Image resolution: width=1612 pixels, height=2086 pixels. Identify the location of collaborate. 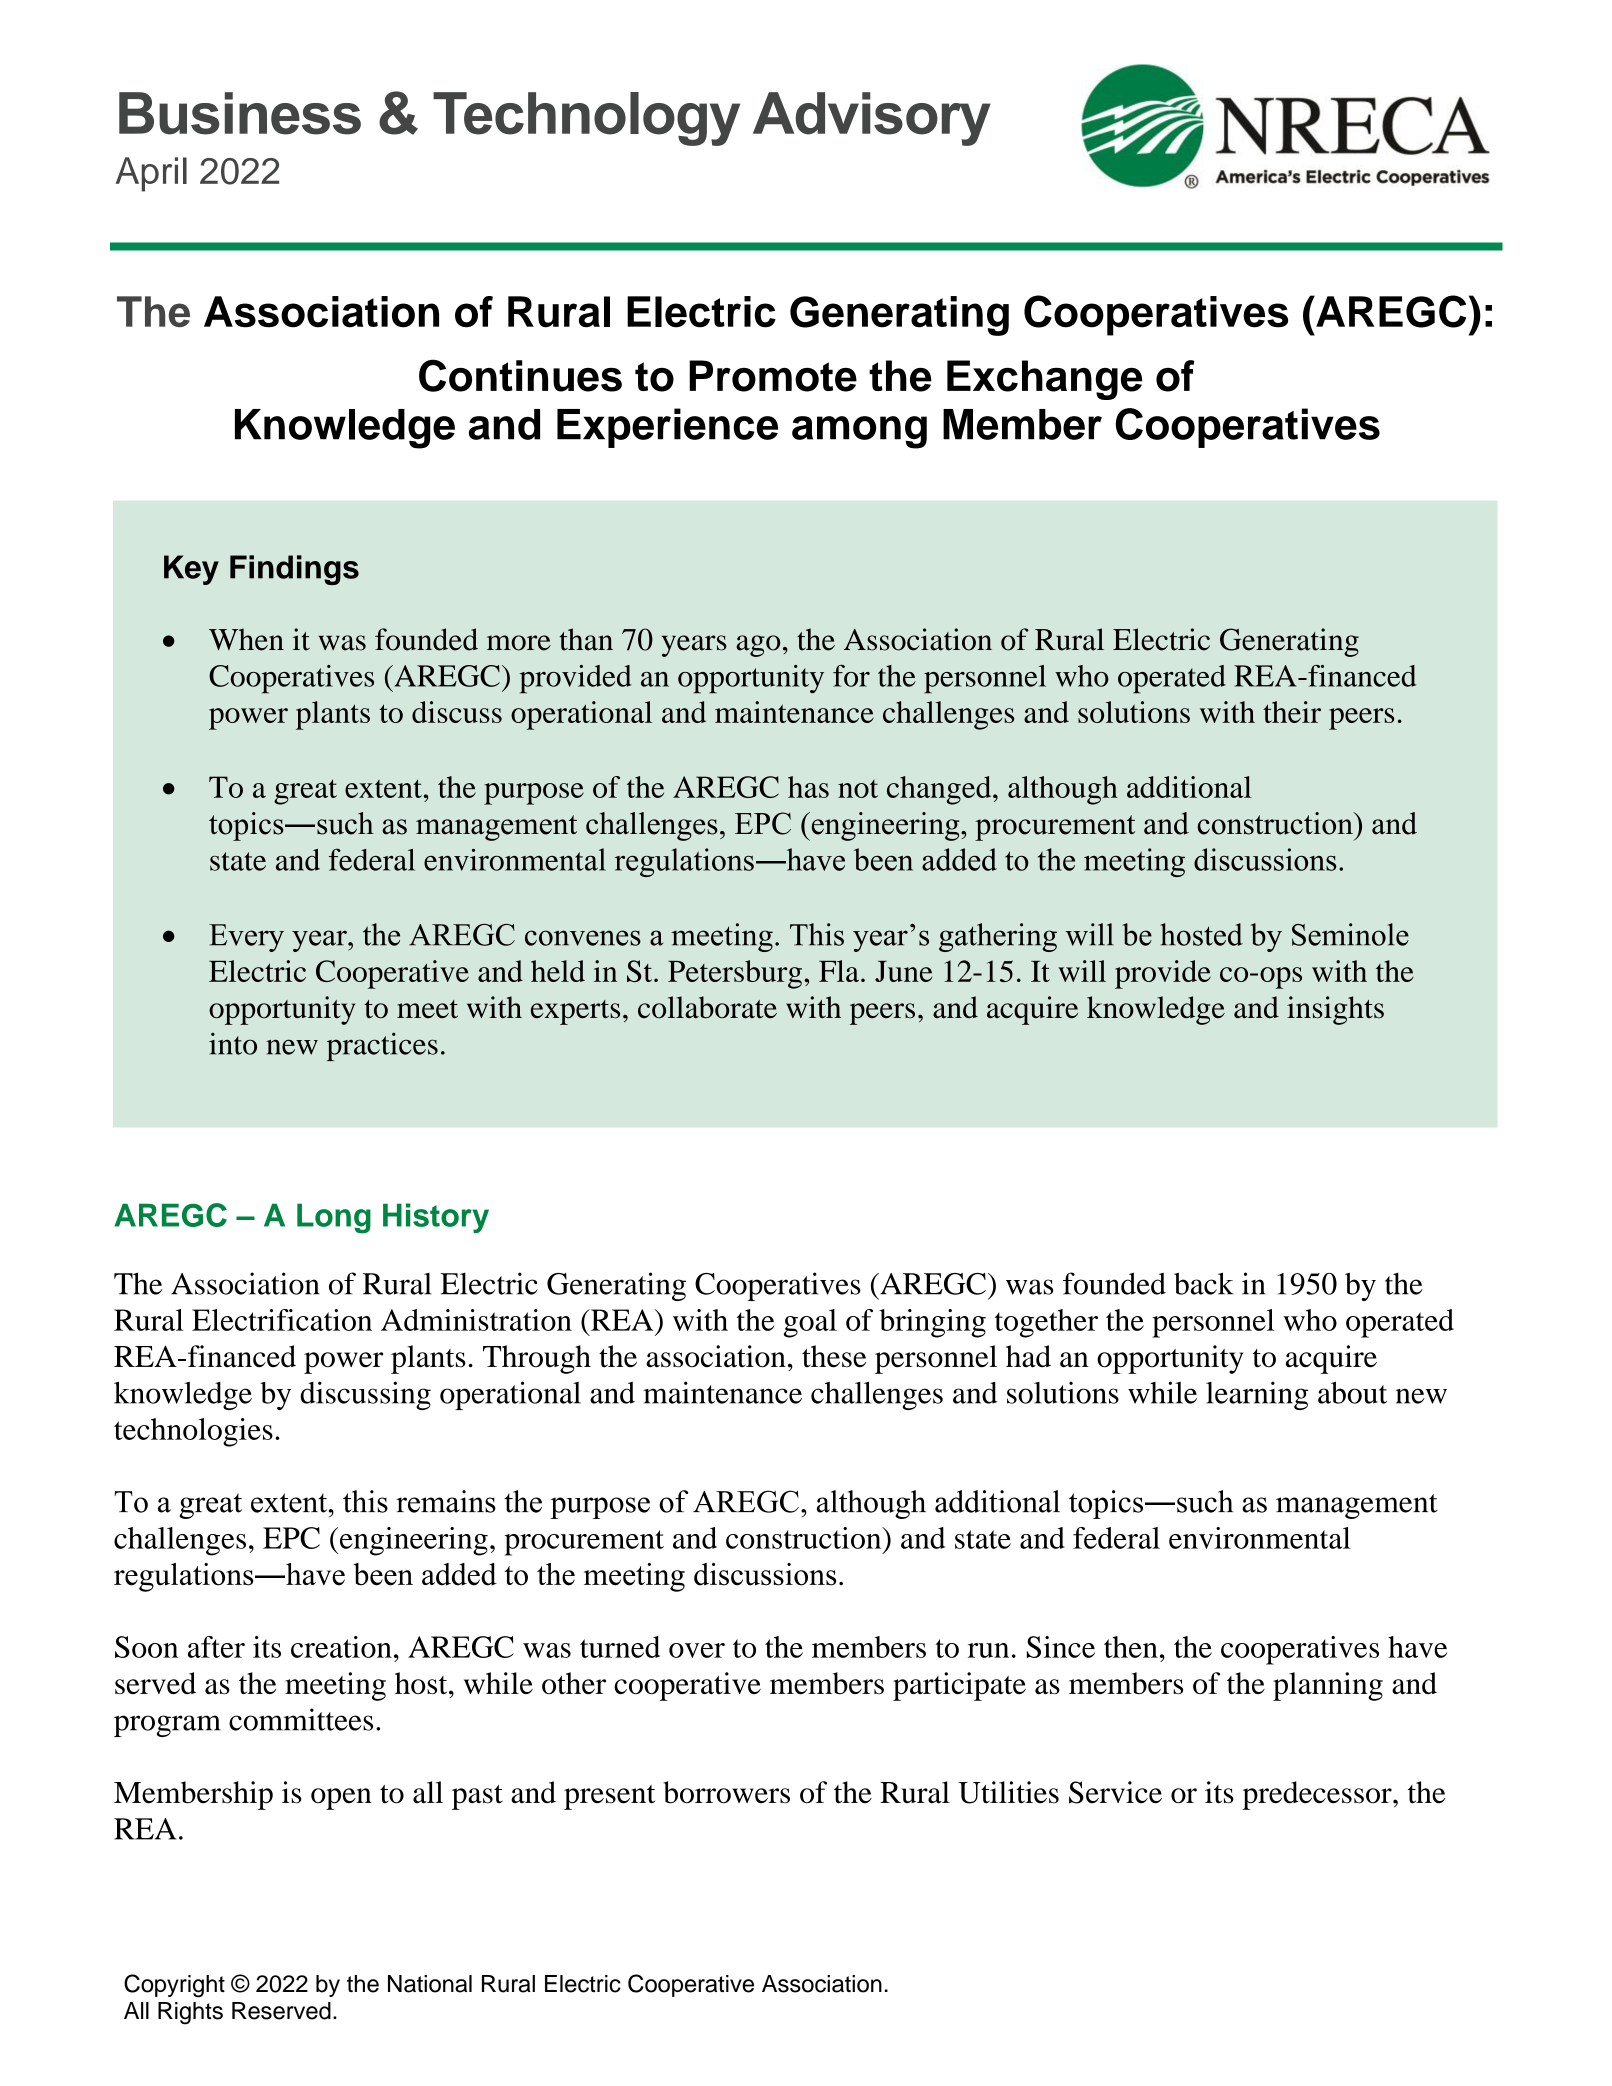
(707, 1007).
